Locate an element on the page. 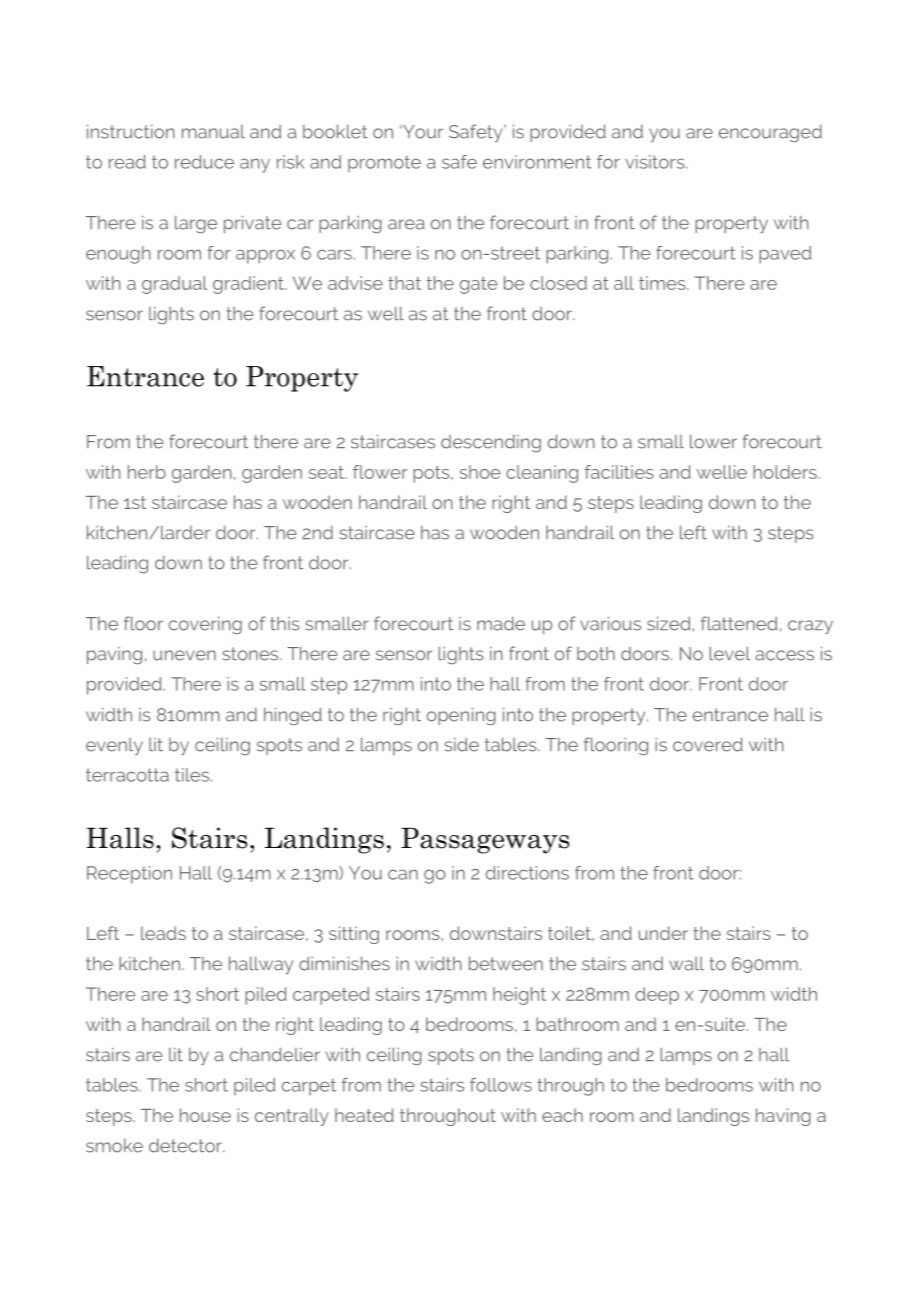  Passageways is located at coordinates (485, 840).
